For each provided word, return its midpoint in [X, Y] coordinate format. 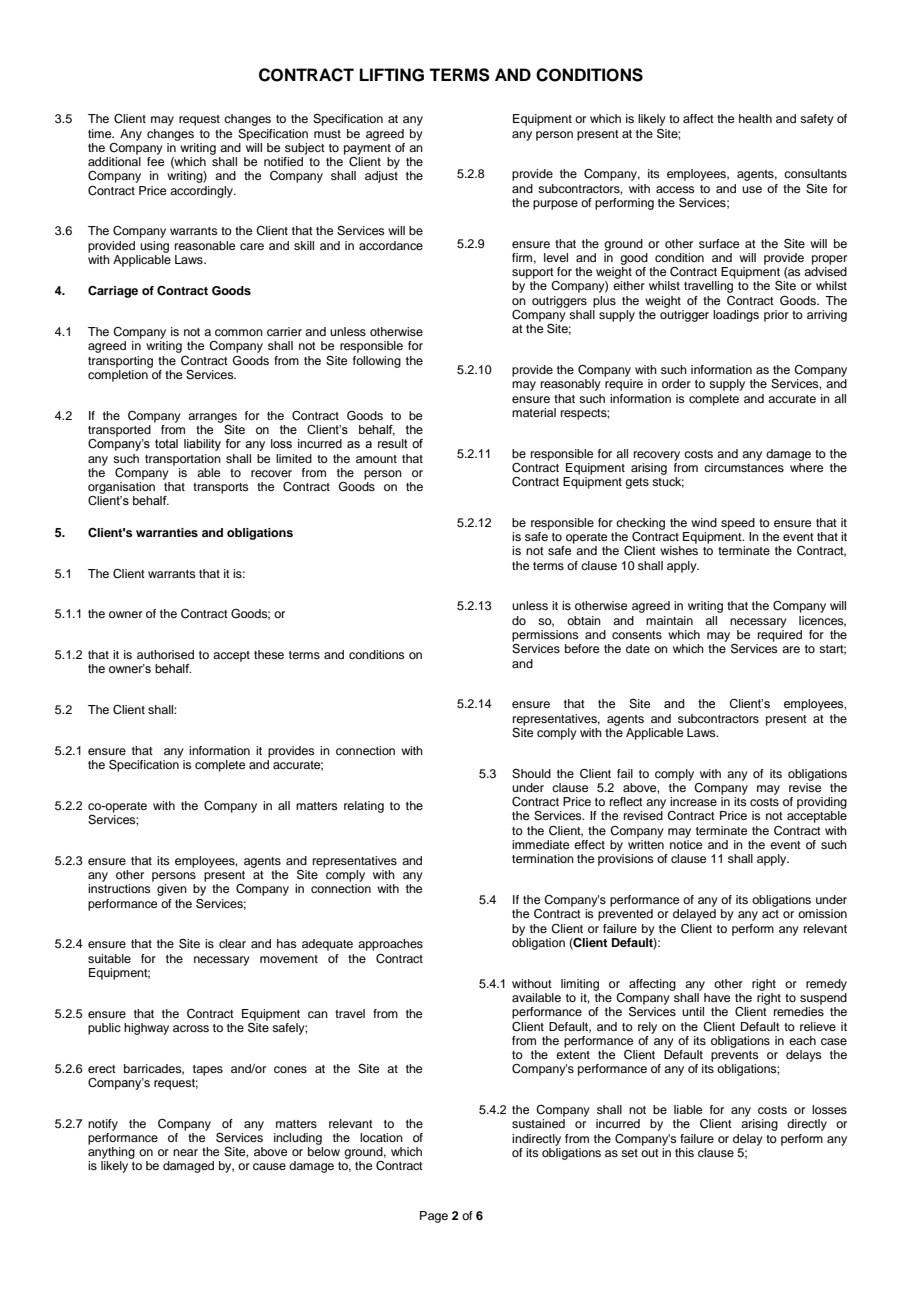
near [185, 1152]
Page [434, 1217]
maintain [669, 620]
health [755, 118]
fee [155, 161]
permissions [545, 636]
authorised [165, 654]
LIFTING [392, 75]
